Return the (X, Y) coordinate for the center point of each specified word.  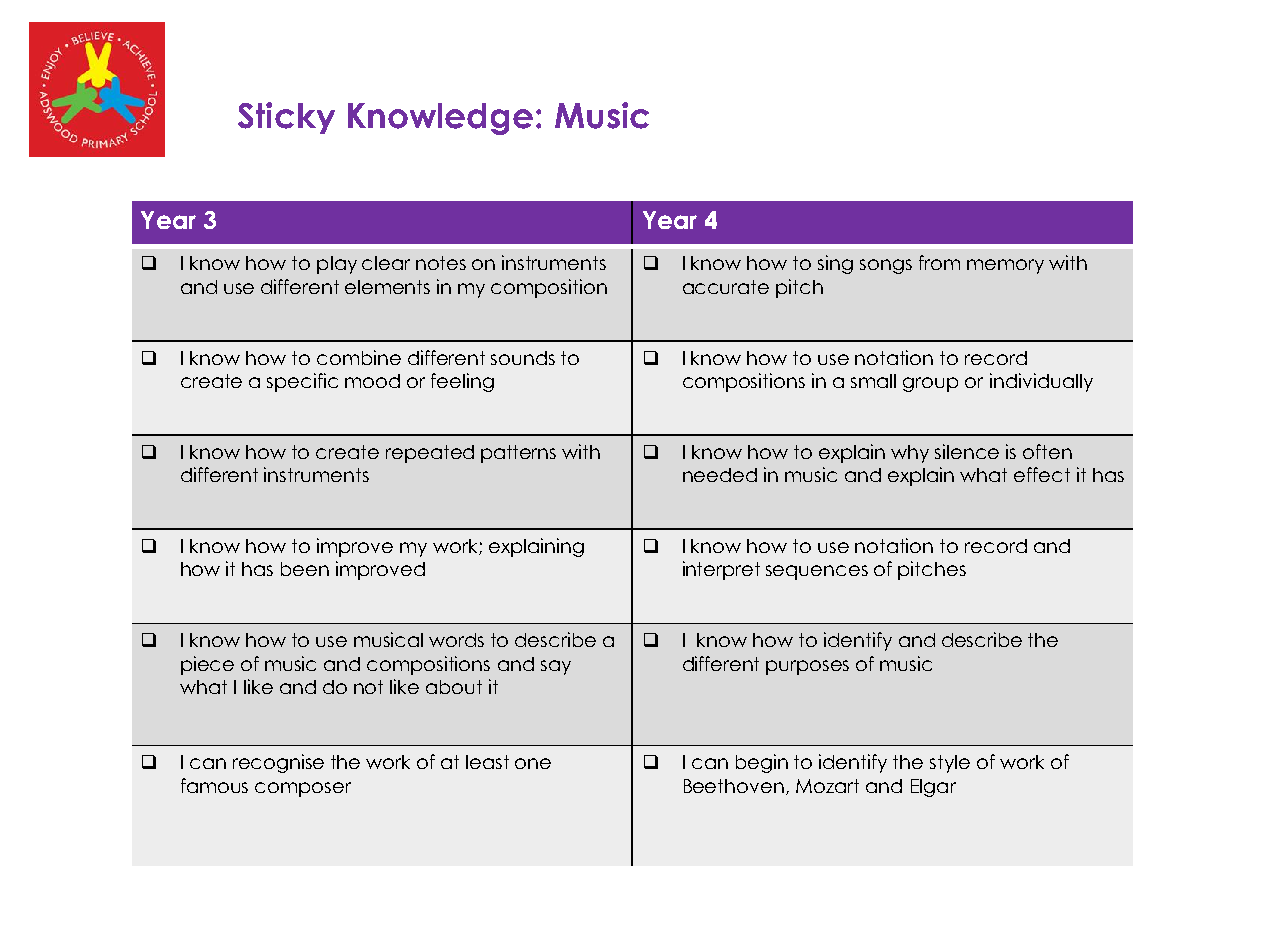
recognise (278, 763)
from (939, 262)
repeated (430, 454)
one (533, 763)
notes (441, 263)
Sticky (286, 118)
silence (967, 451)
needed (720, 475)
